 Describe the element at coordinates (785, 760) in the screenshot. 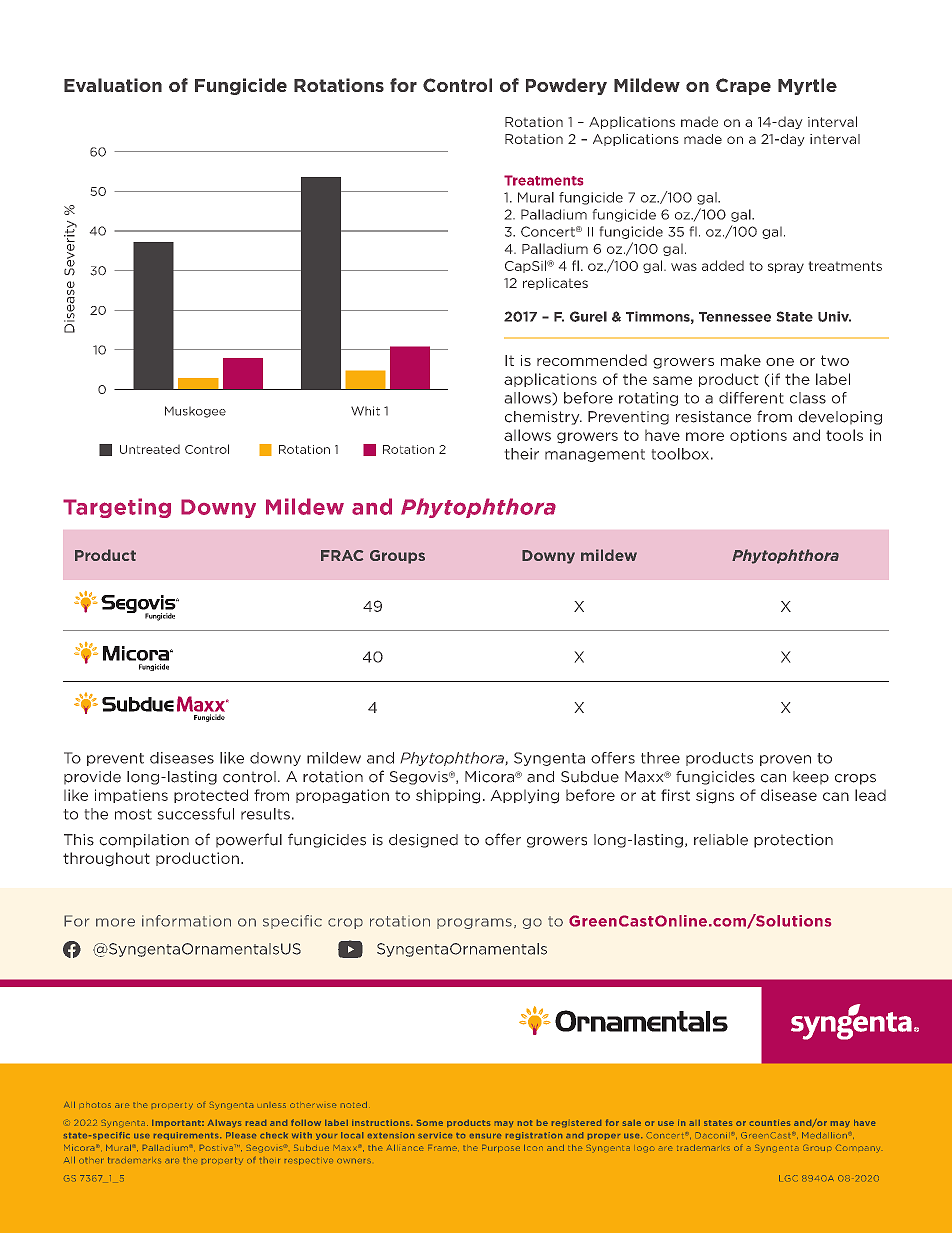

I see `proven` at that location.
